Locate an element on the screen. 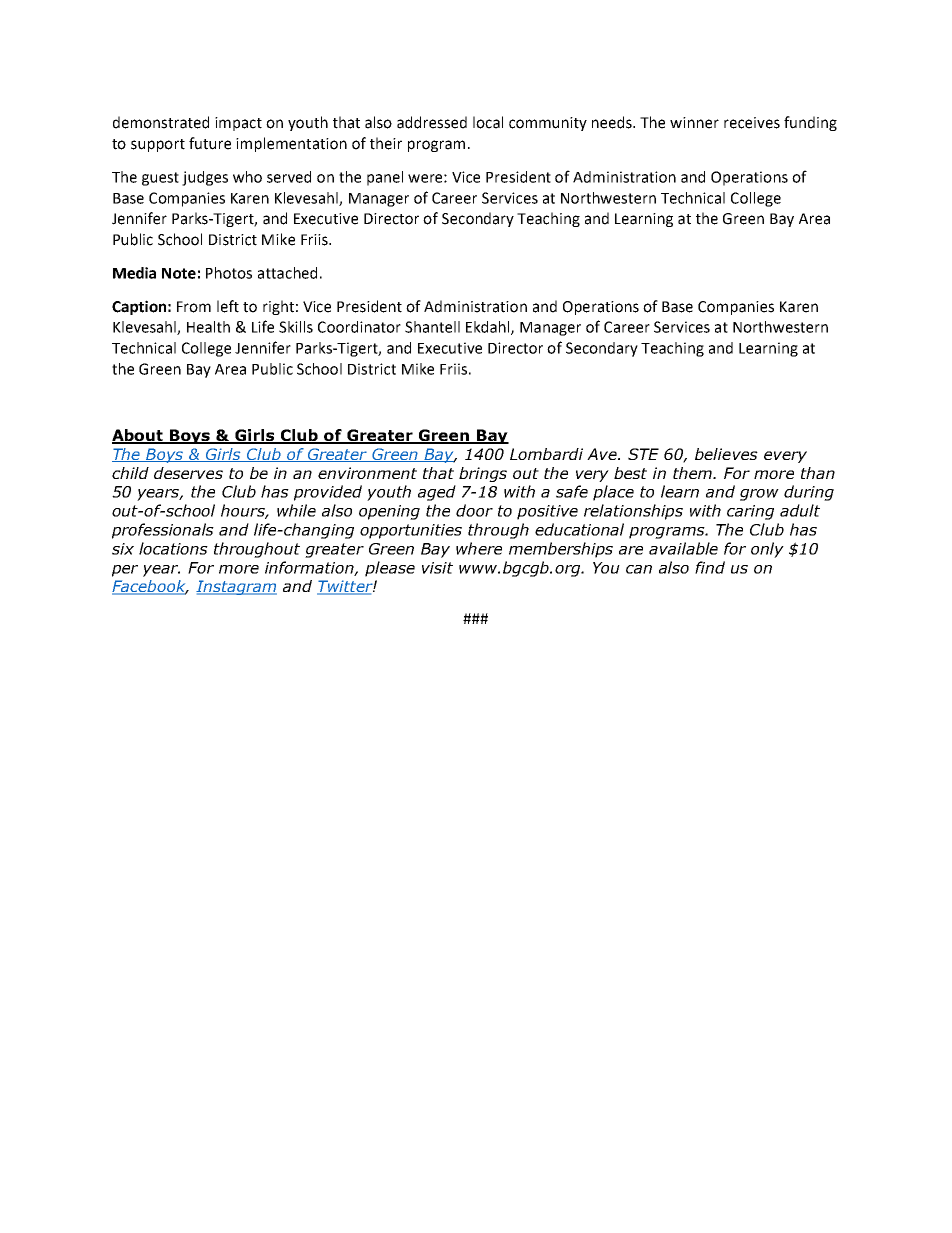 The height and width of the screenshot is (1233, 952). attached is located at coordinates (287, 273).
